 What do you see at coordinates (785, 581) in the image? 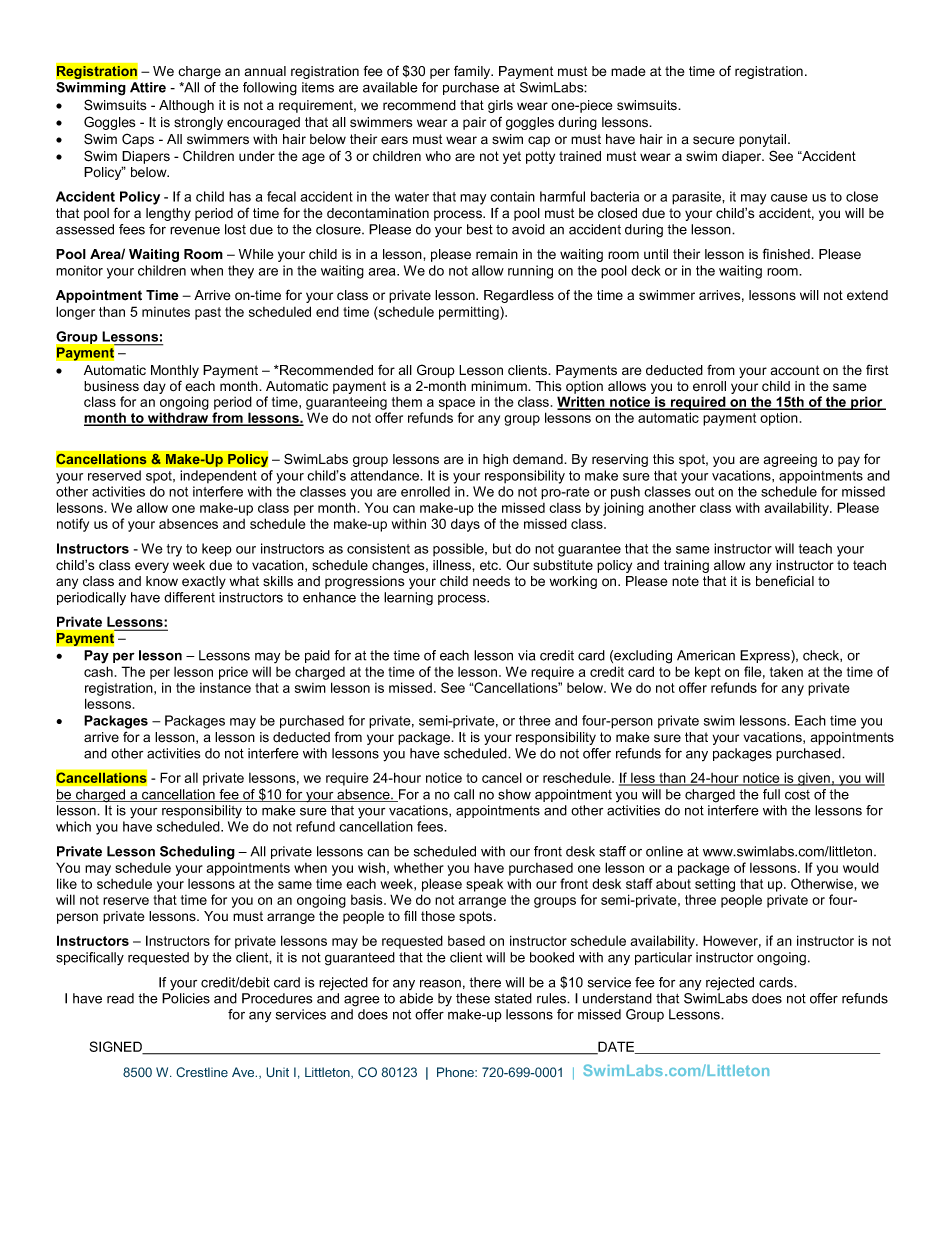
I see `beneficial` at bounding box center [785, 581].
